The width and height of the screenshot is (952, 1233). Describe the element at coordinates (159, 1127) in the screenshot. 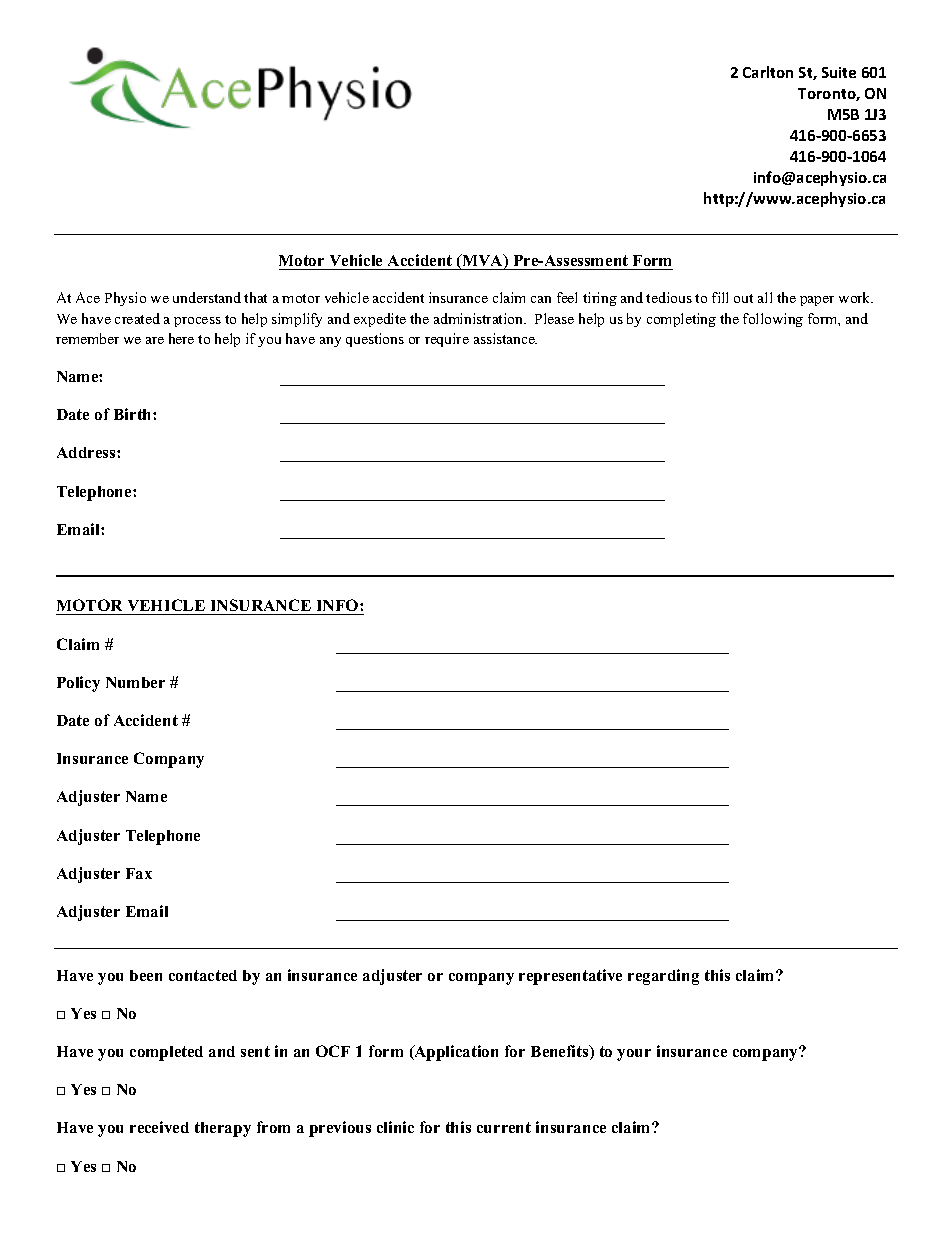

I see `received` at that location.
